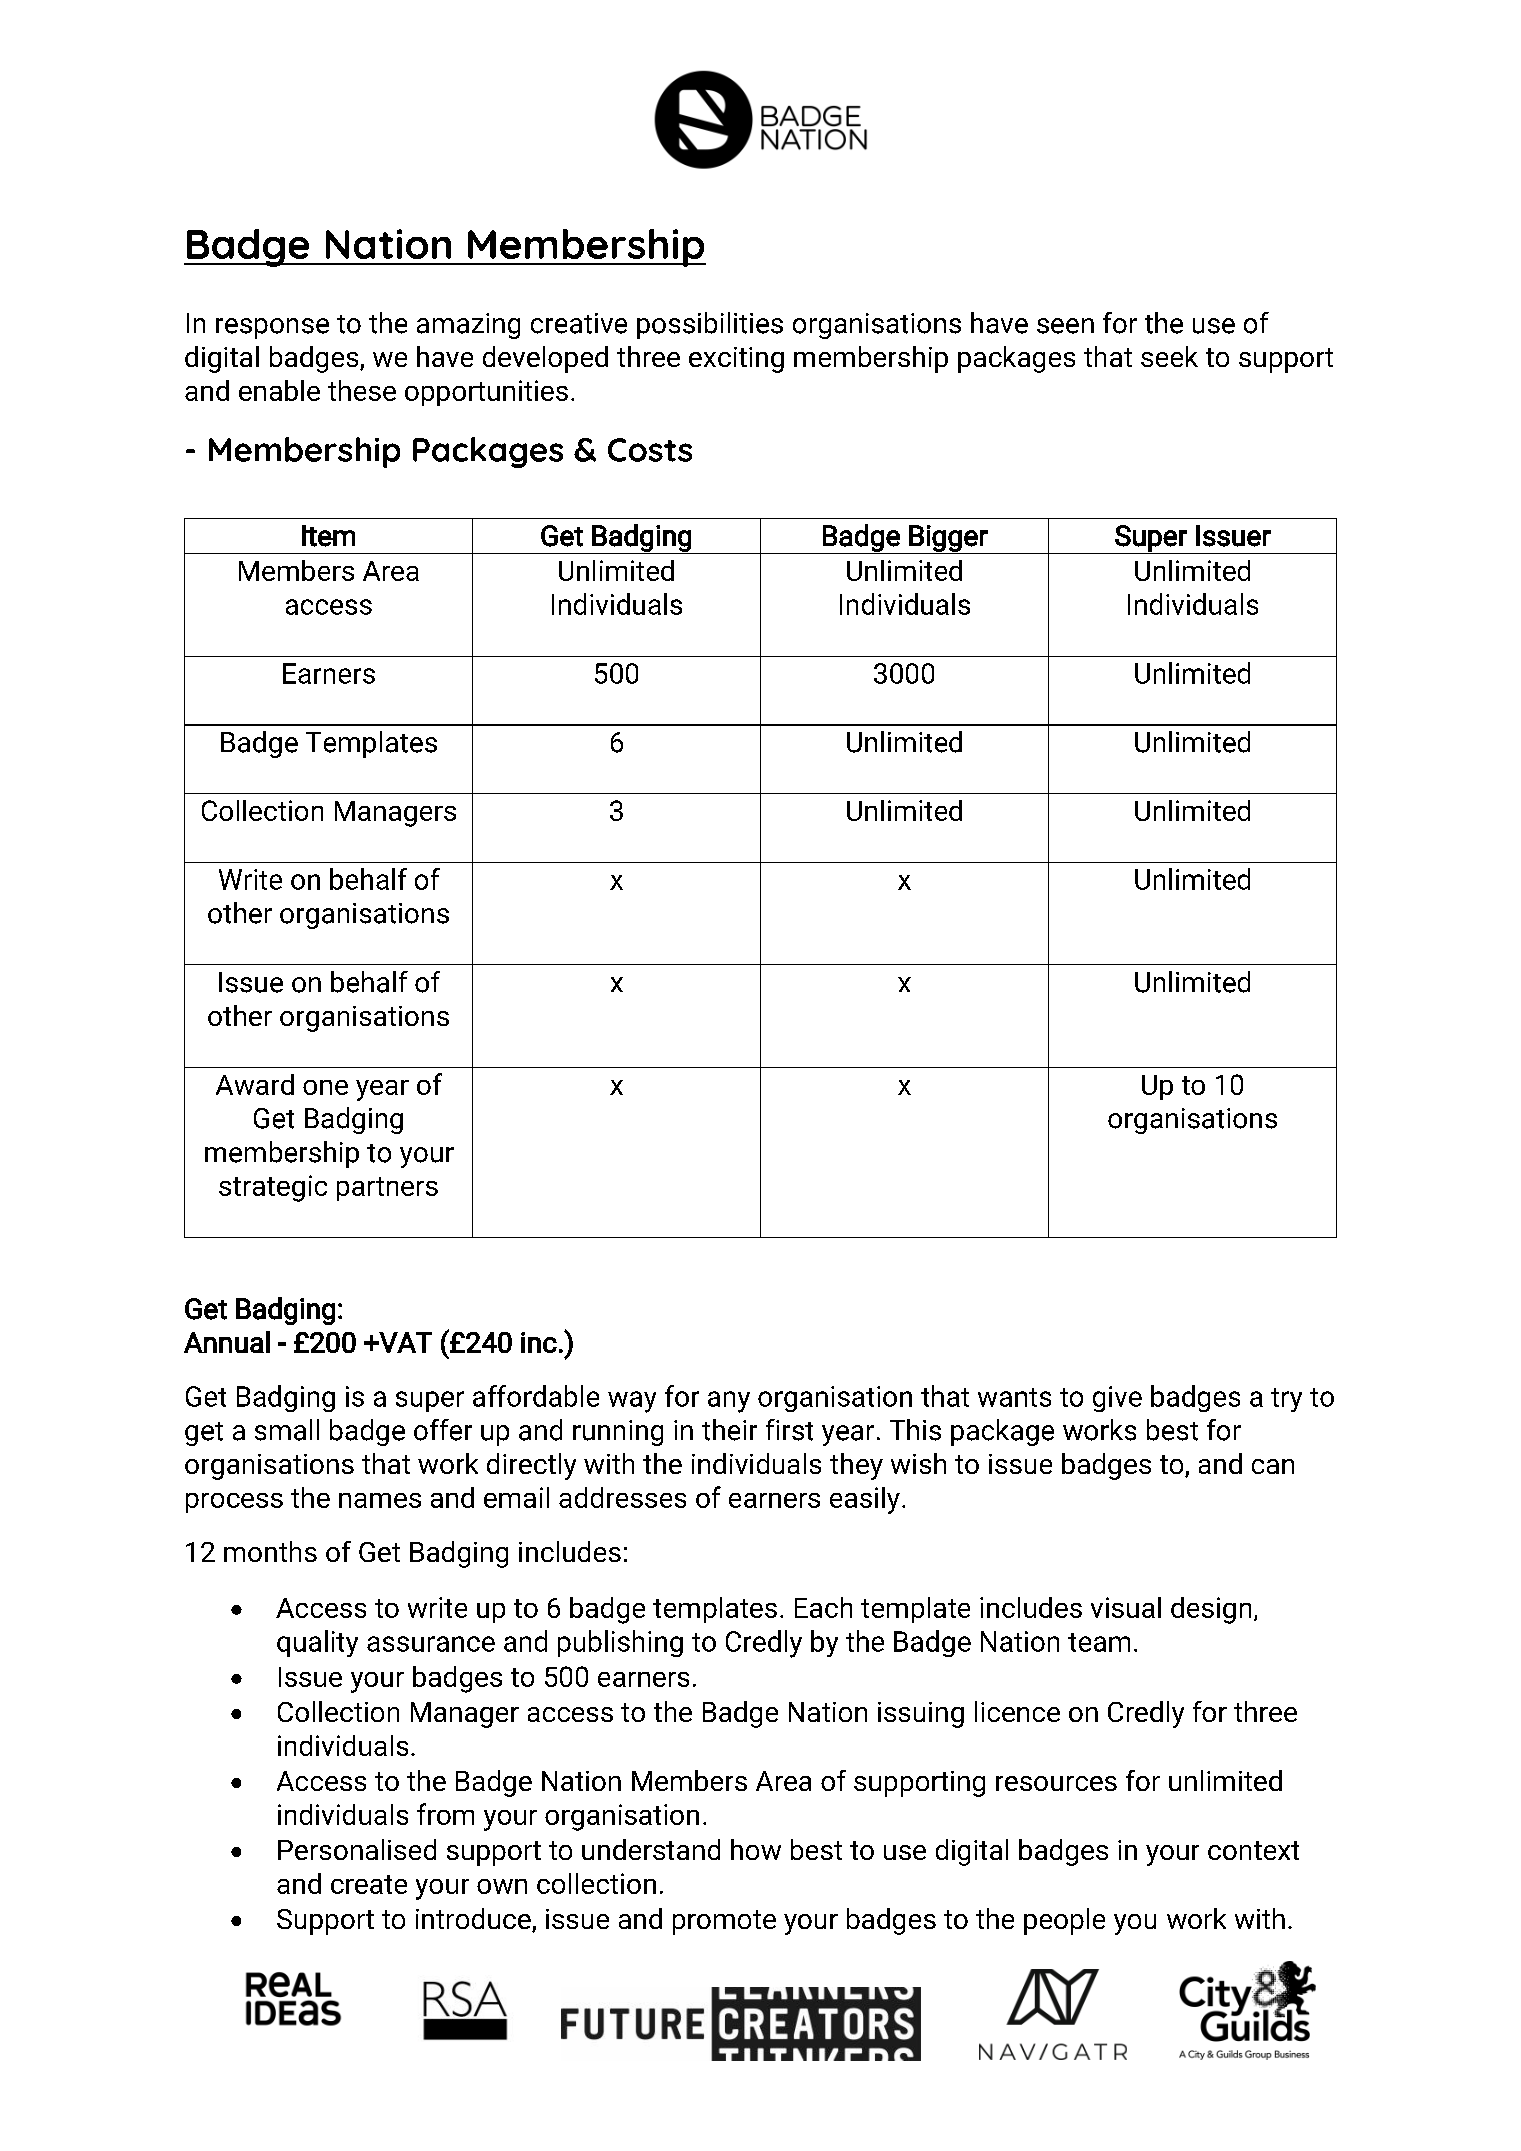 The image size is (1521, 2151). What do you see at coordinates (362, 390) in the page?
I see `these` at bounding box center [362, 390].
